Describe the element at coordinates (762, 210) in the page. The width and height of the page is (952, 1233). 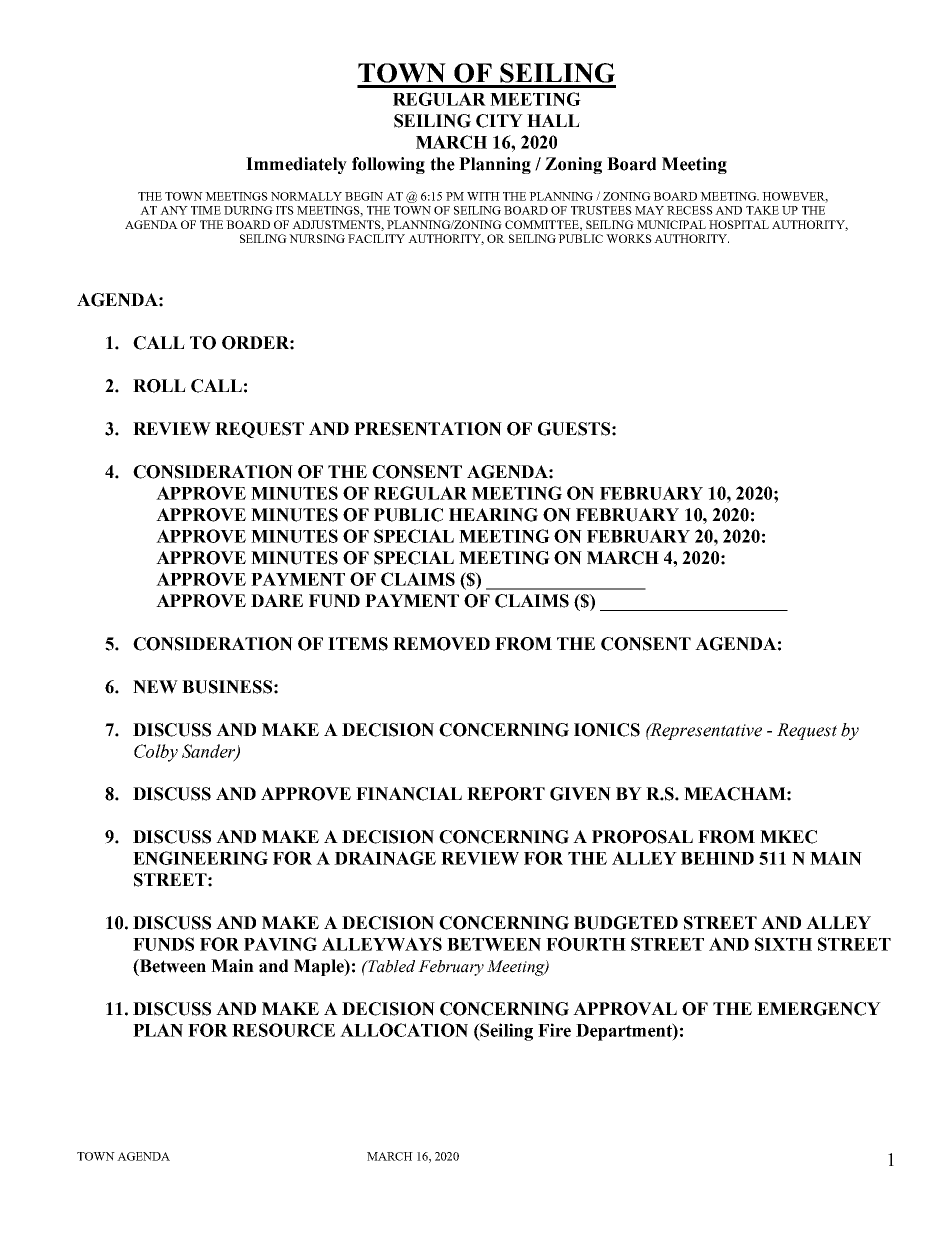
I see `TAKE` at that location.
